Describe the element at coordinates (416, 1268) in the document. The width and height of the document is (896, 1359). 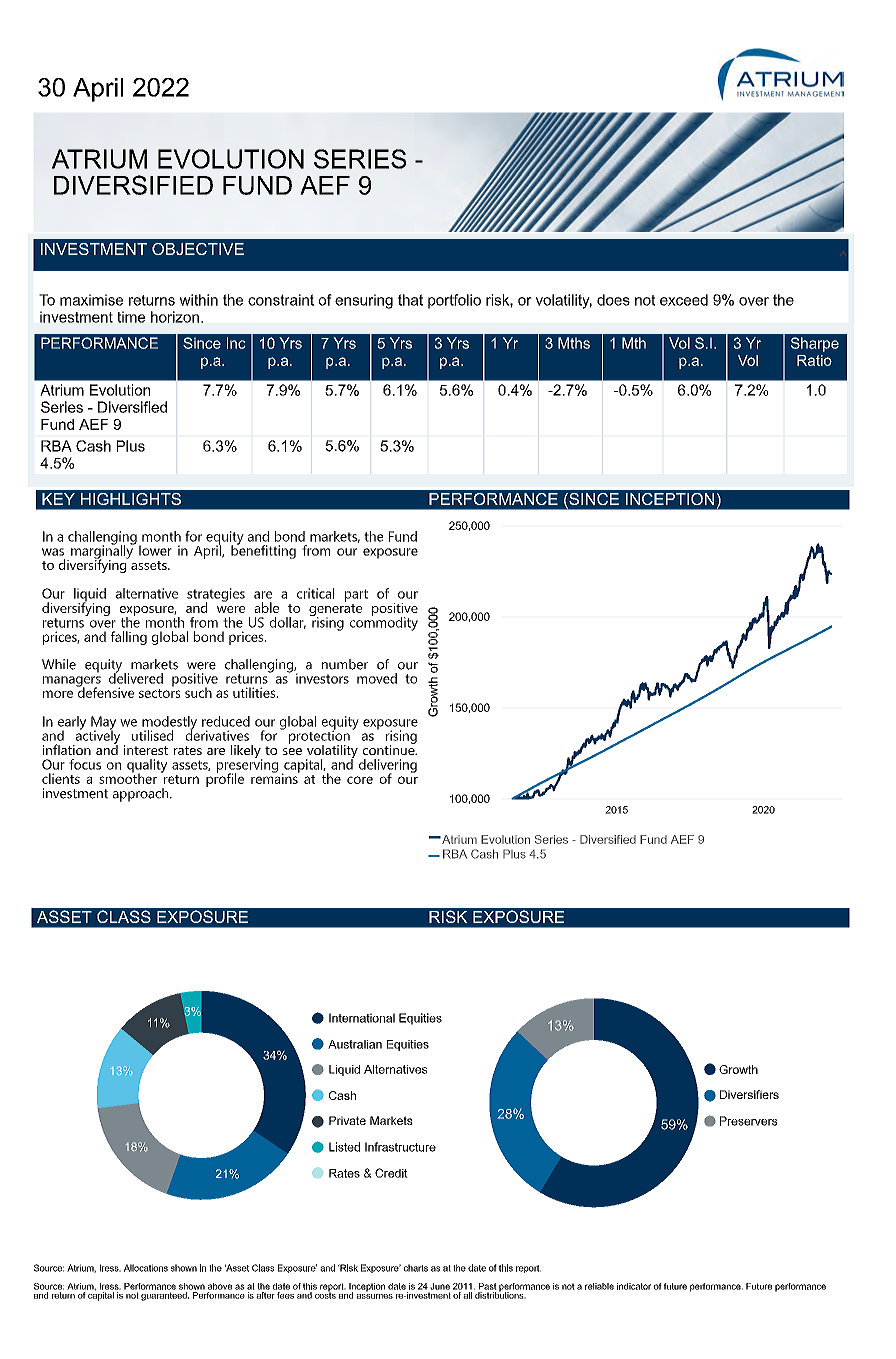
I see `charts` at that location.
